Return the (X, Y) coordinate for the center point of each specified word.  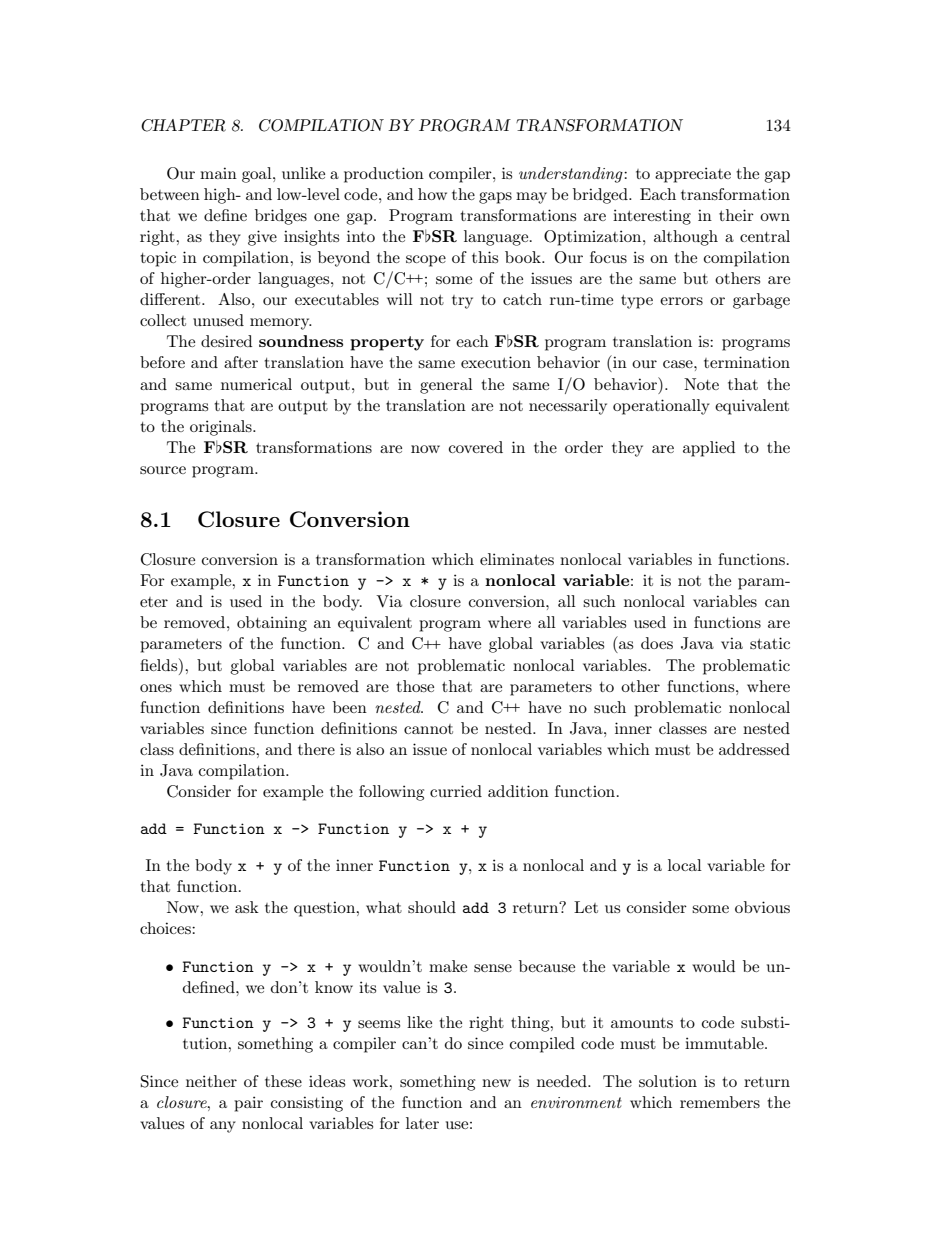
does (657, 643)
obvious (762, 907)
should (432, 907)
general (446, 386)
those (415, 686)
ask (247, 907)
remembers (720, 1102)
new (496, 1083)
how (432, 194)
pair (248, 1104)
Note (701, 384)
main (218, 173)
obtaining (272, 624)
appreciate (693, 175)
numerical (256, 384)
